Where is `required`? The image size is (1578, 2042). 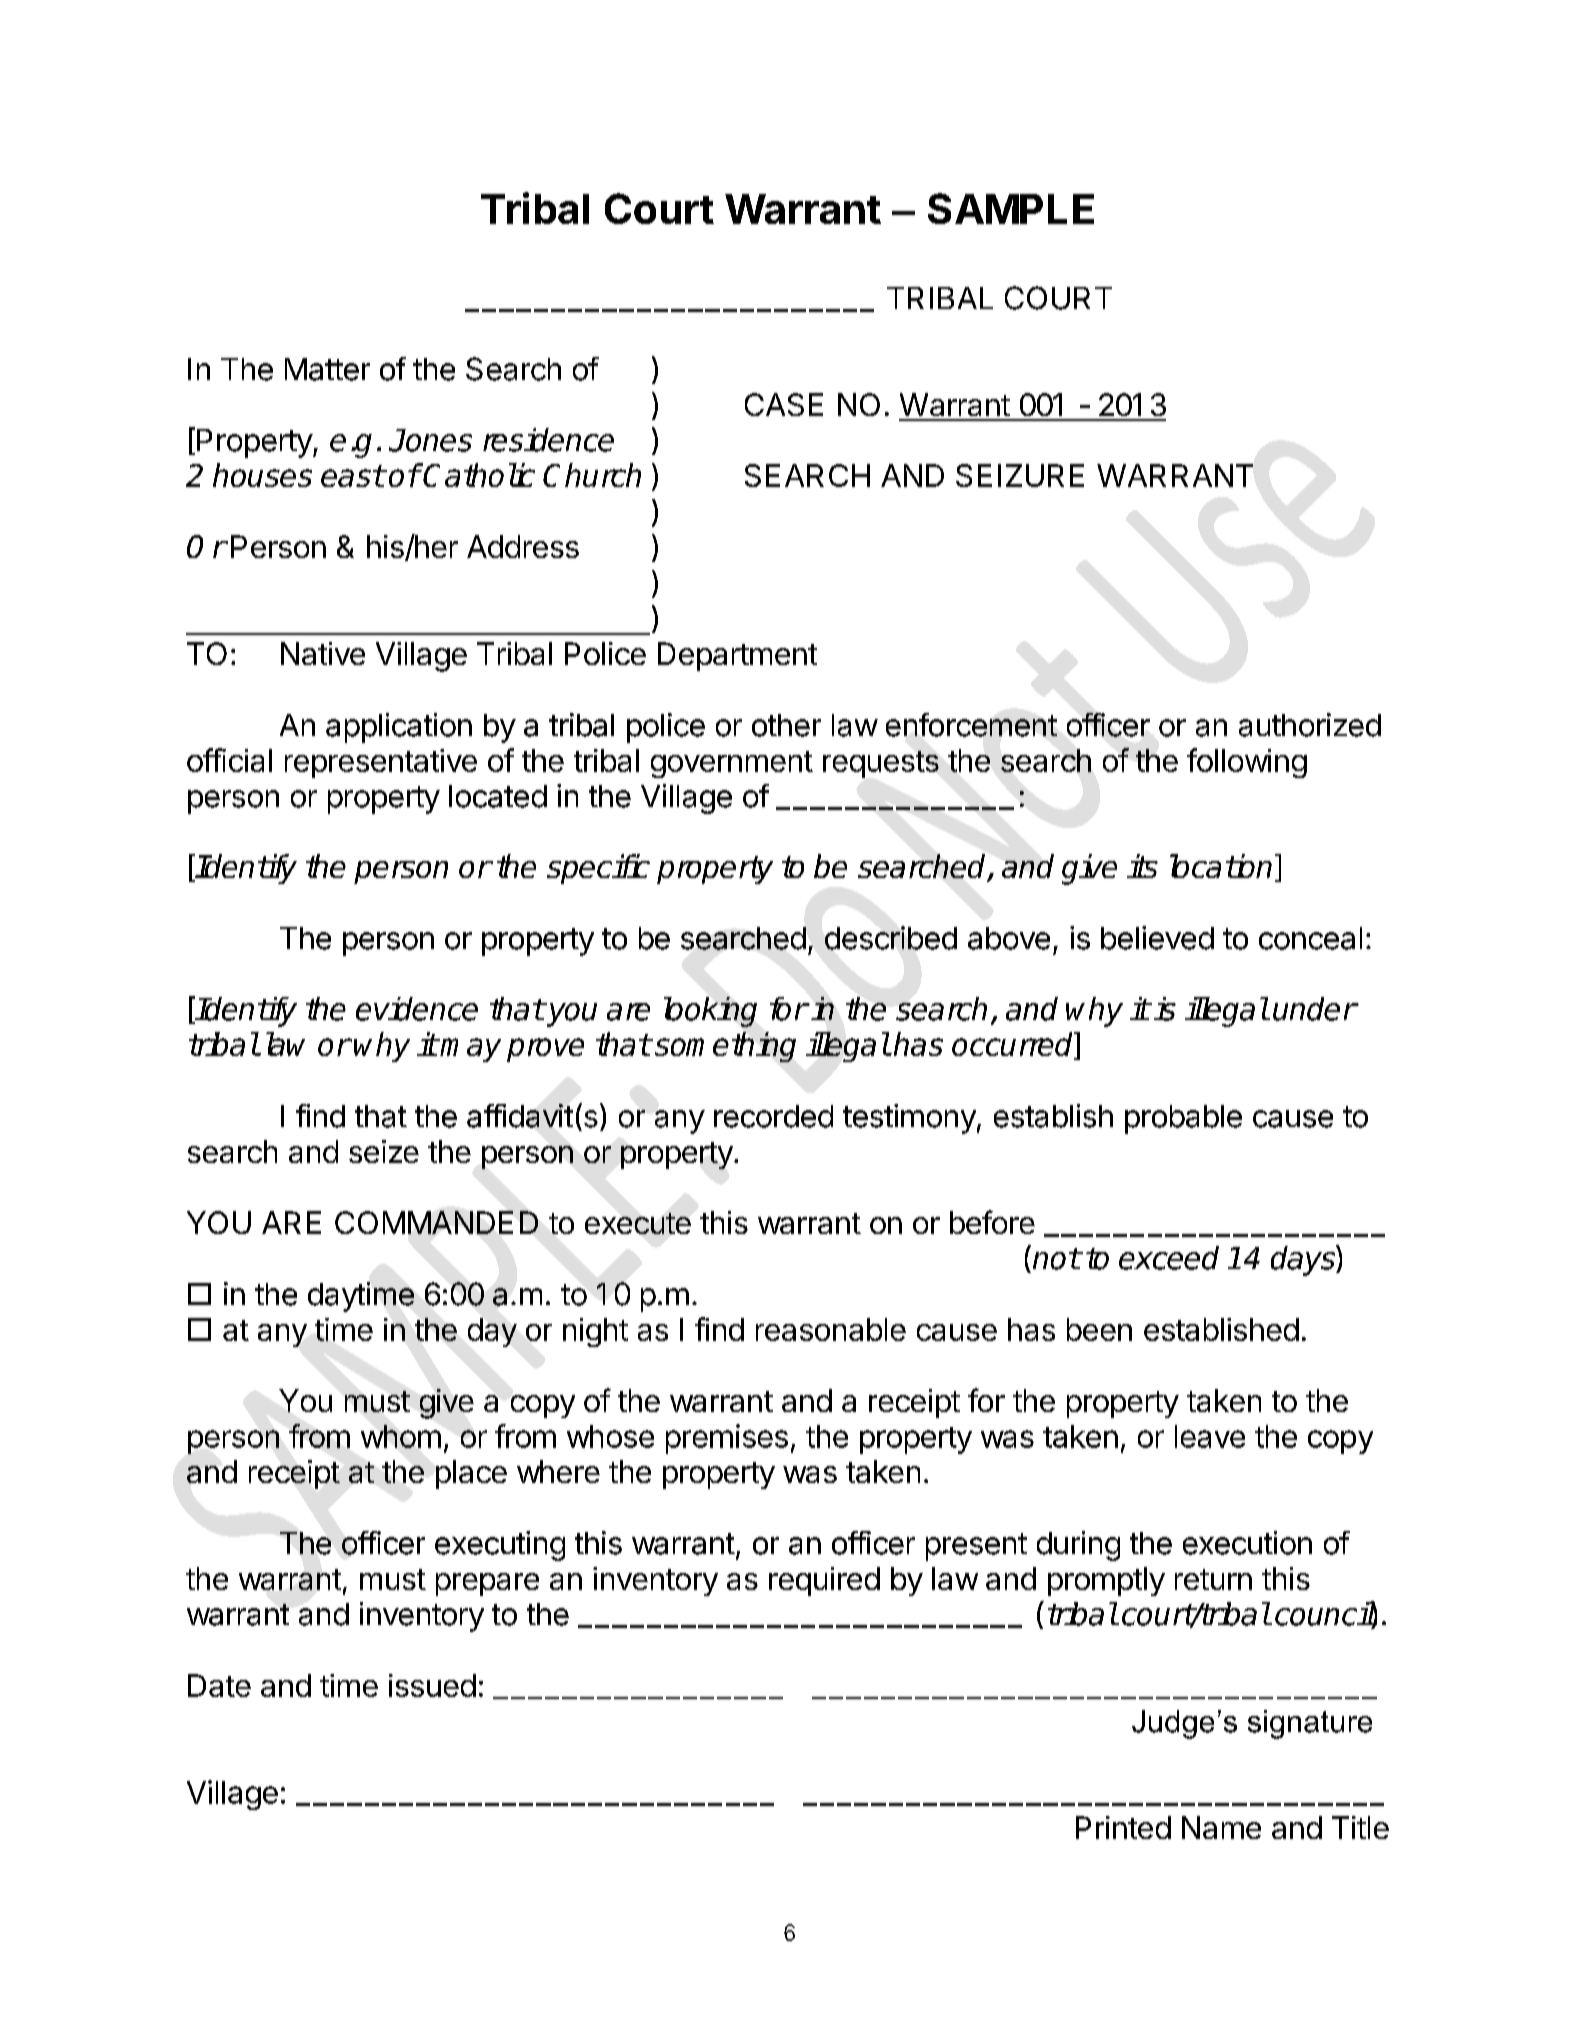 required is located at coordinates (824, 1581).
